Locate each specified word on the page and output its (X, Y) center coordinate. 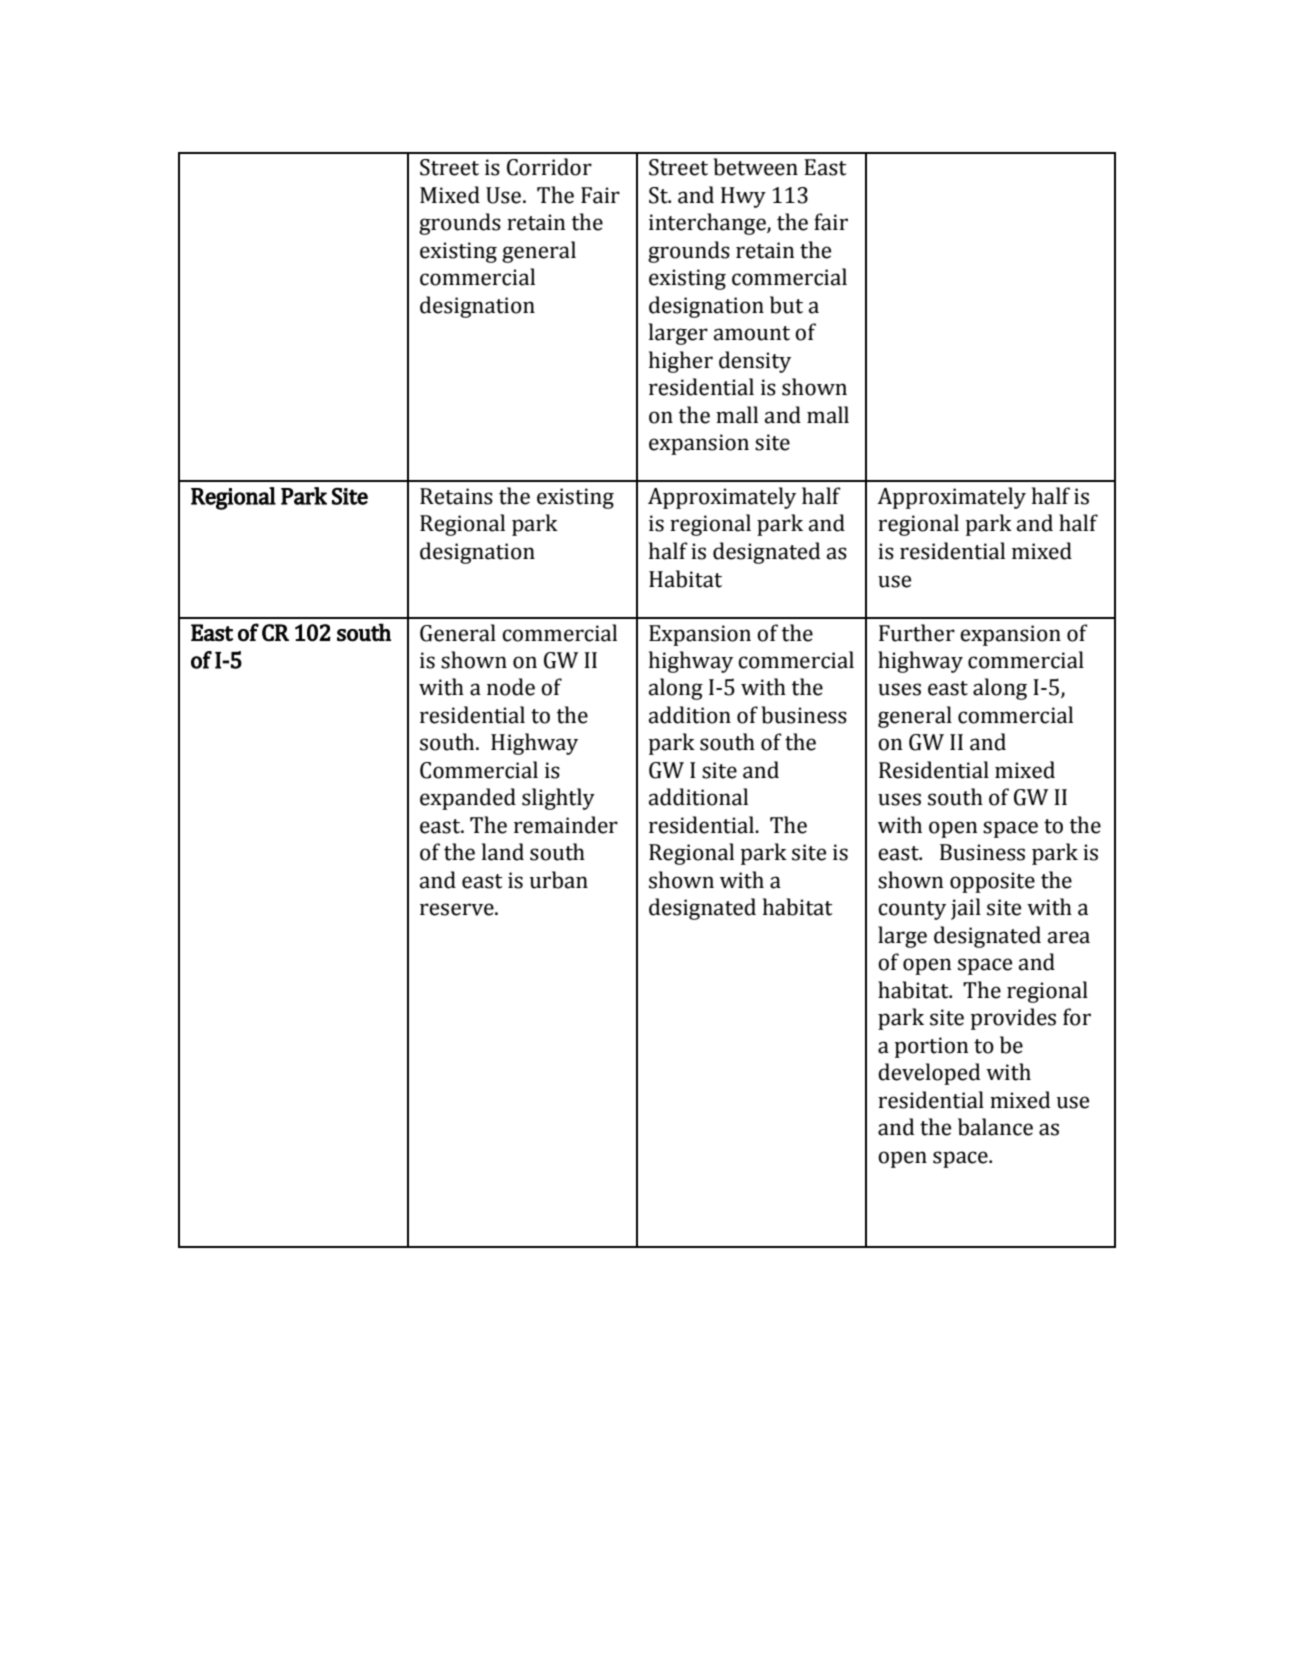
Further (917, 633)
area (1068, 937)
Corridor (549, 167)
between (755, 167)
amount (751, 333)
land (503, 852)
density (755, 362)
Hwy (743, 197)
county (912, 910)
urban (559, 880)
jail (966, 909)
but (786, 305)
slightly (558, 799)
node (511, 687)
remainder (566, 825)
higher (681, 362)
